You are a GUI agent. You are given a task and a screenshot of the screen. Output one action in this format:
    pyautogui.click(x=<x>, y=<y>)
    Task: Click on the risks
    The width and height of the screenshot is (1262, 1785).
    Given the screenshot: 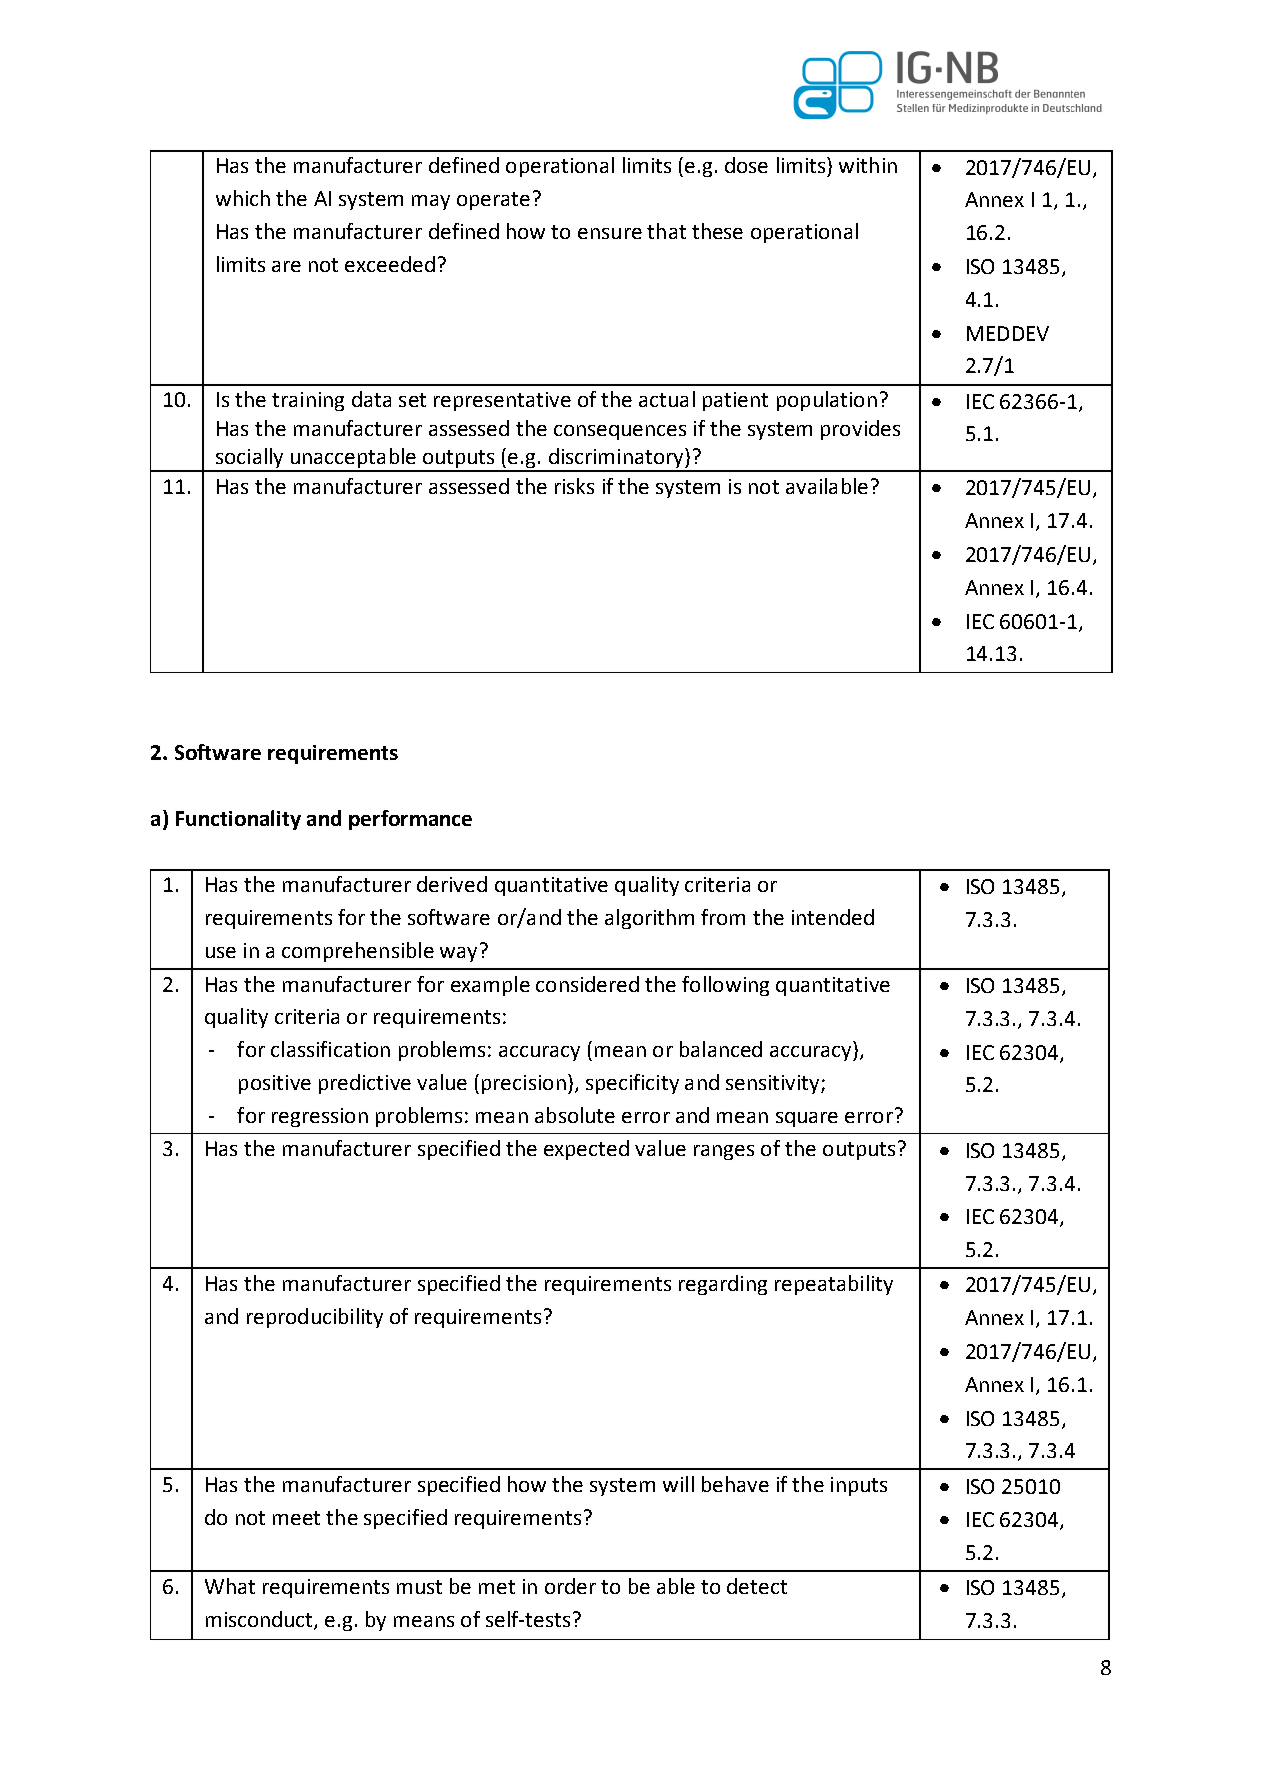 What is the action you would take?
    pyautogui.click(x=574, y=486)
